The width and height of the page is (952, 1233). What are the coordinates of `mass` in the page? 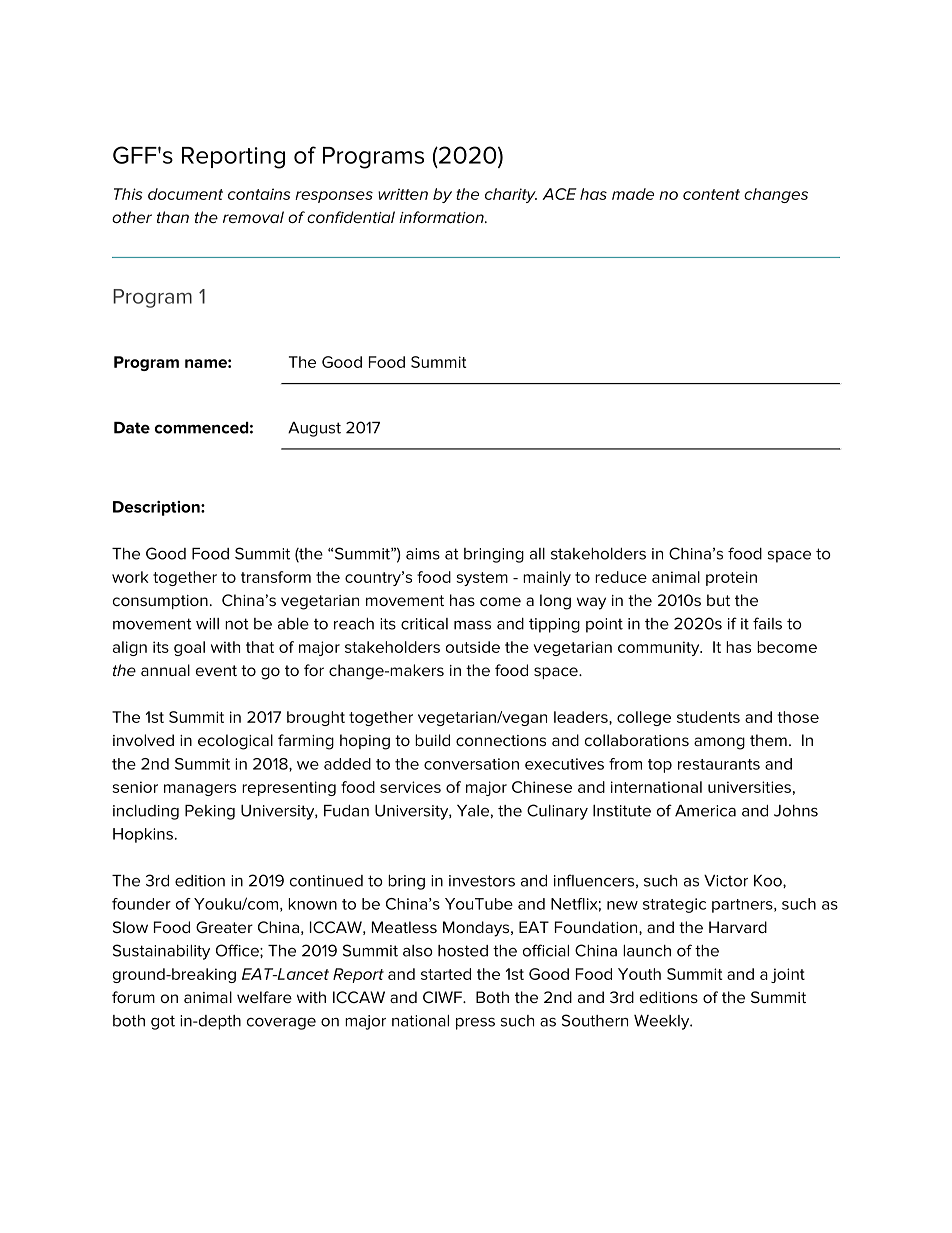 It's located at (472, 625).
